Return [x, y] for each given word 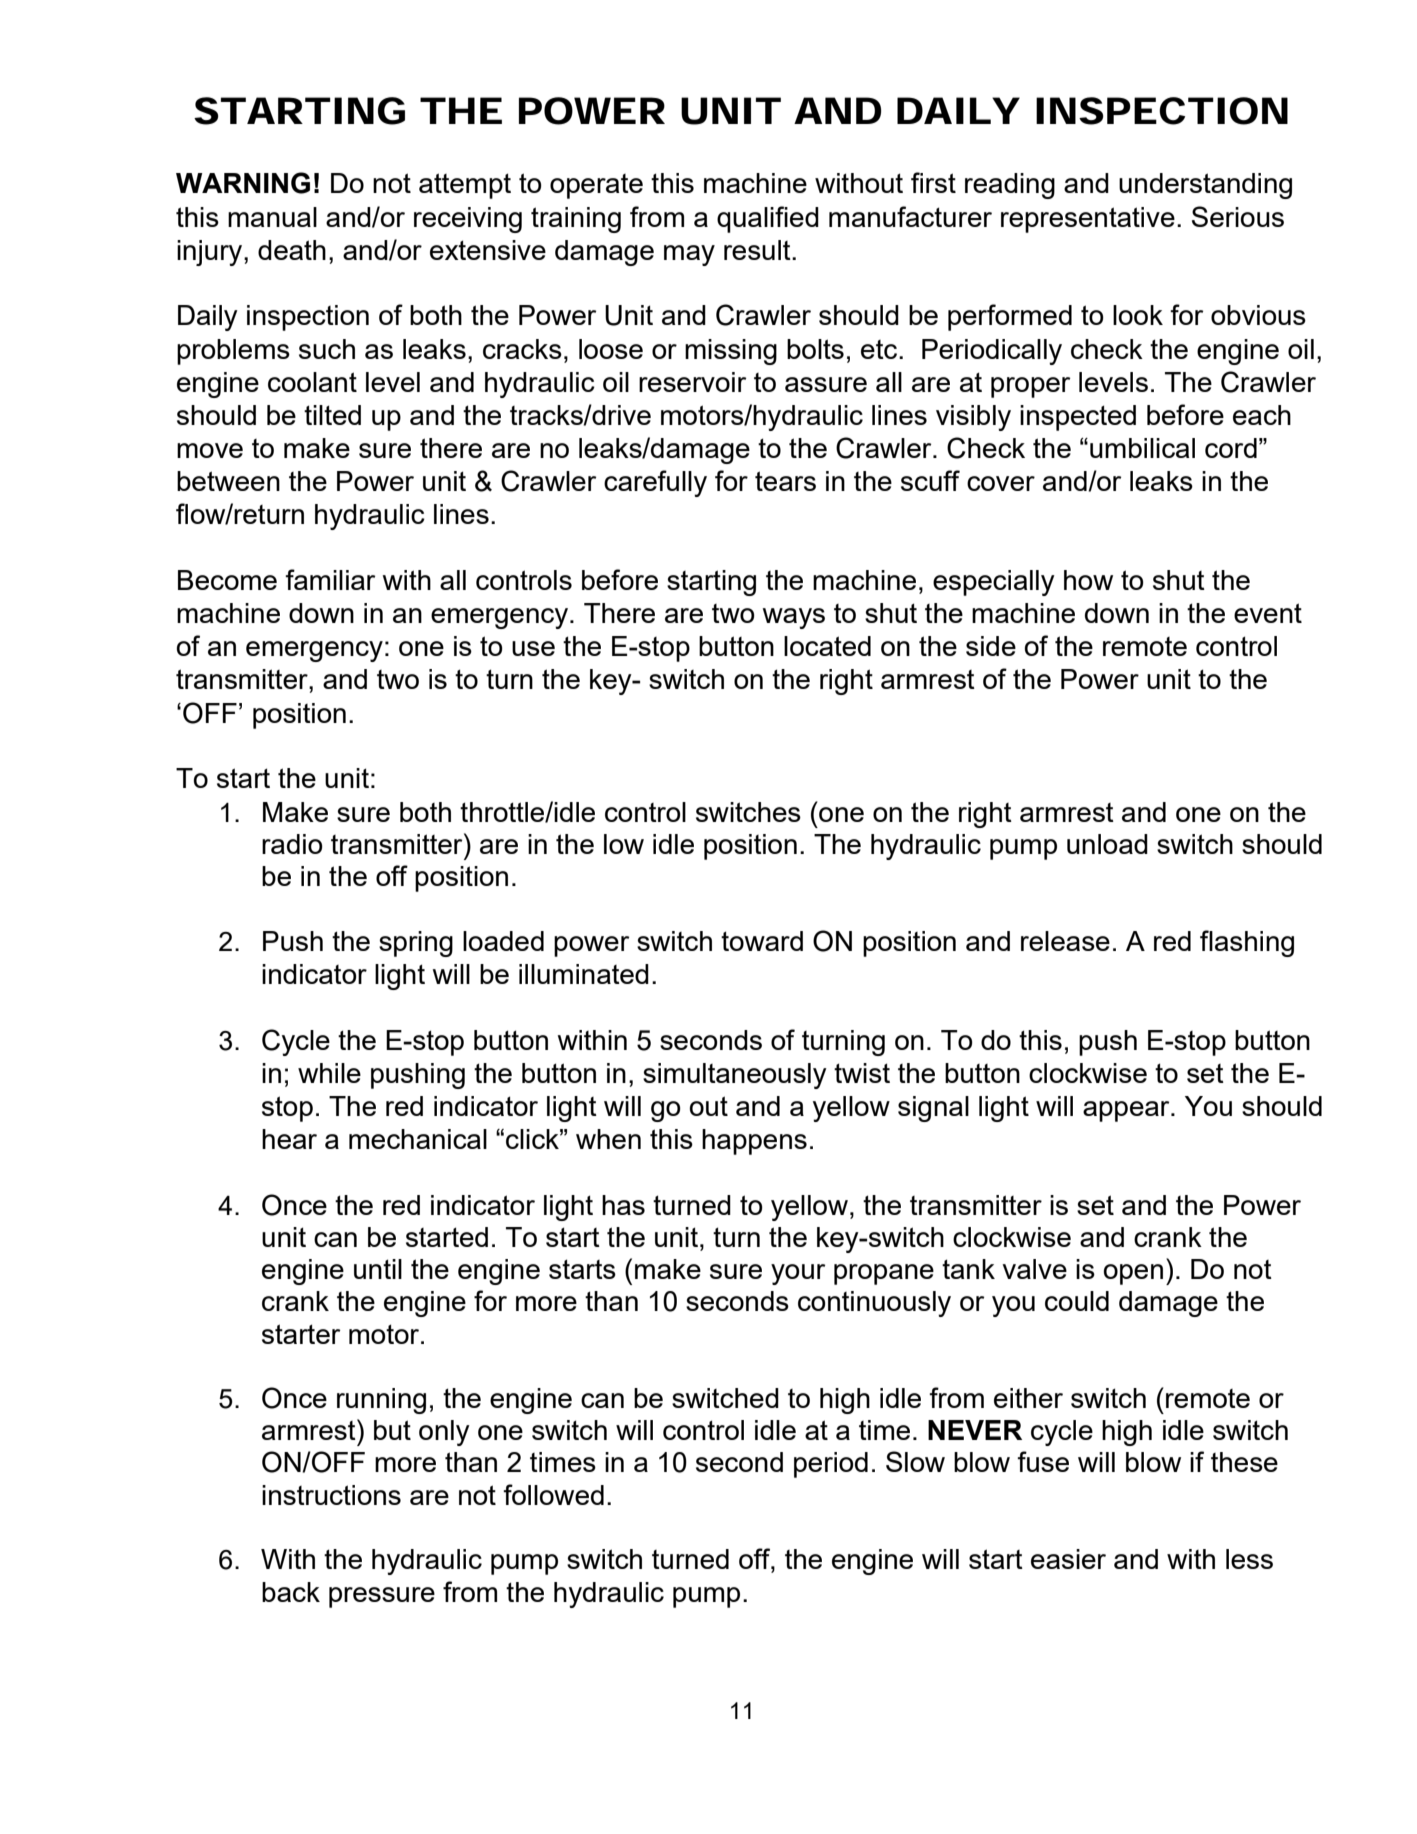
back [291, 1592]
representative [1088, 220]
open [1133, 1274]
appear [1127, 1111]
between [228, 481]
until [378, 1269]
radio [292, 844]
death [292, 250]
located [827, 646]
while [329, 1073]
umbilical [1142, 448]
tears [785, 481]
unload [1107, 844]
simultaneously [735, 1076]
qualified [768, 219]
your [798, 1274]
